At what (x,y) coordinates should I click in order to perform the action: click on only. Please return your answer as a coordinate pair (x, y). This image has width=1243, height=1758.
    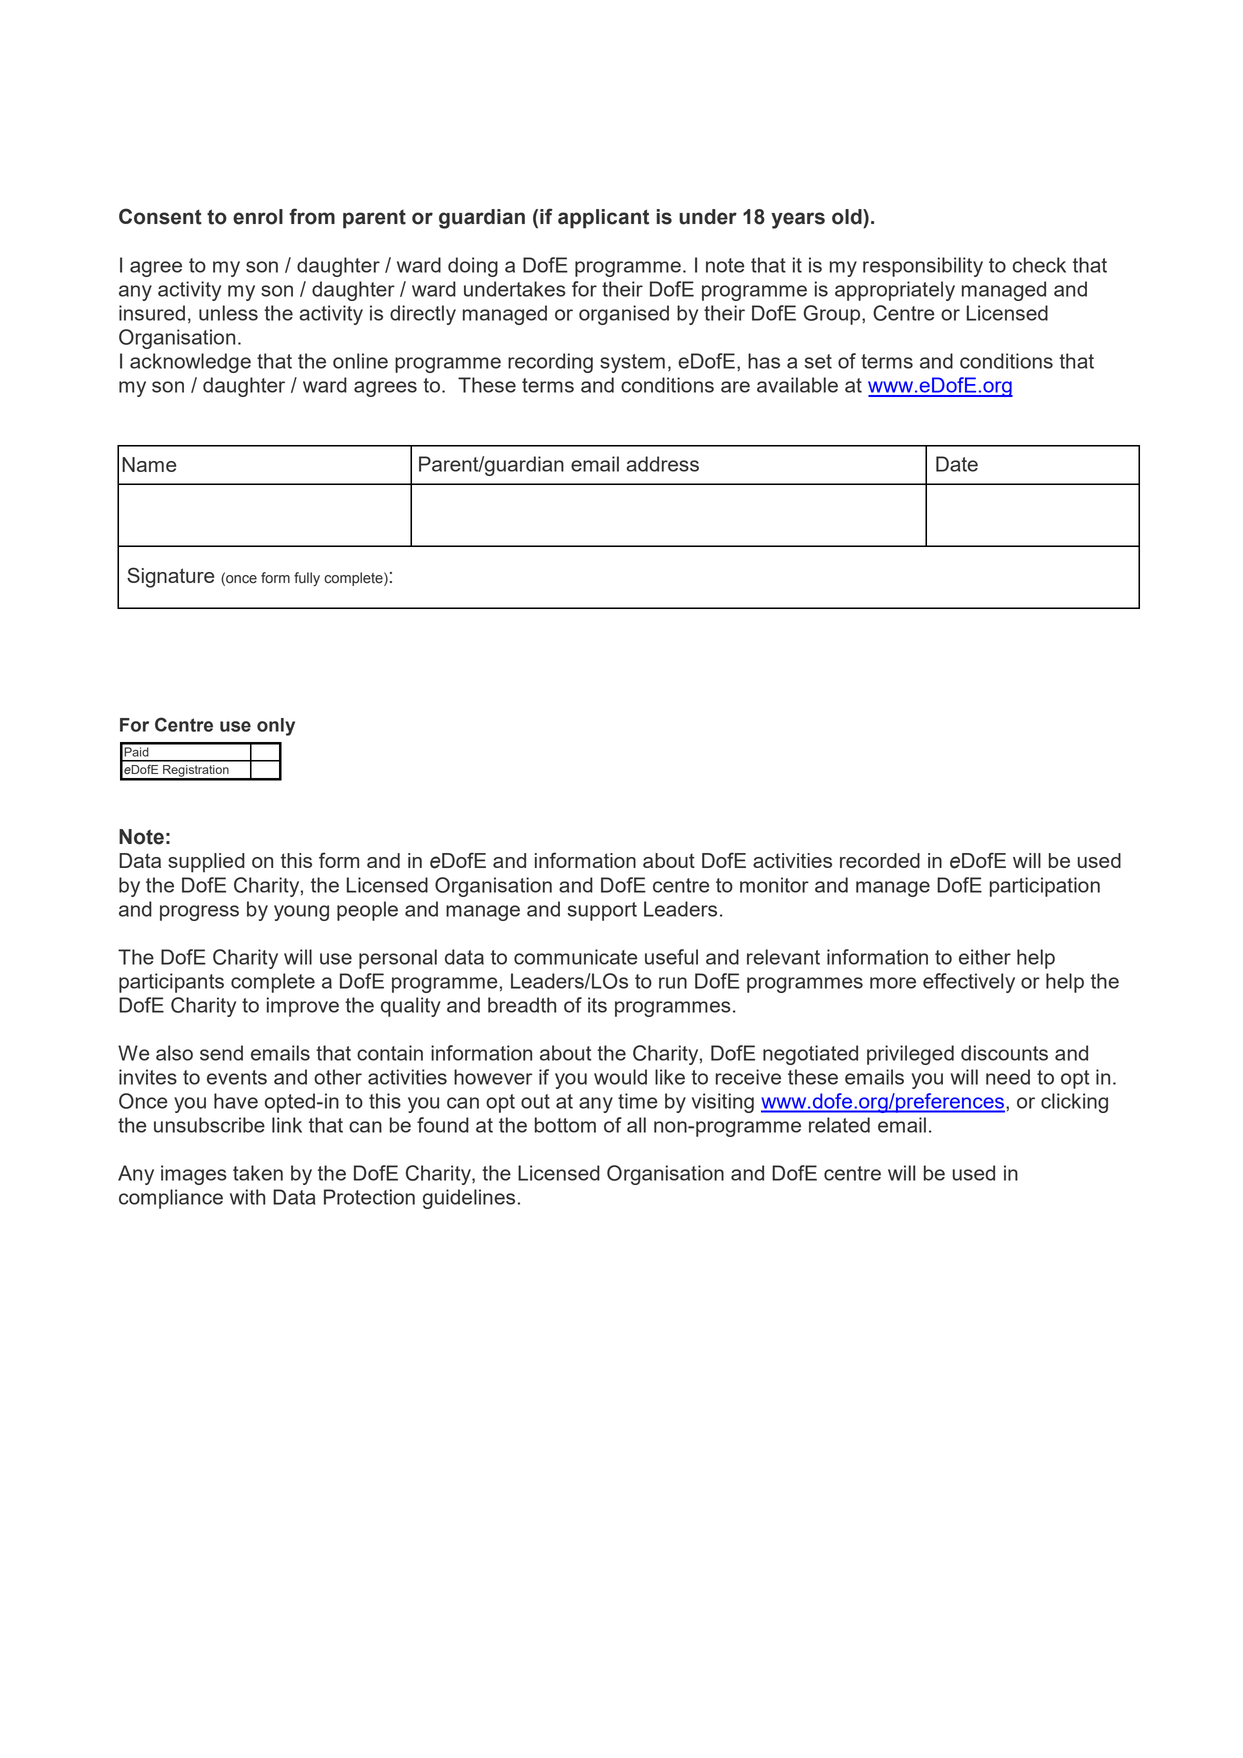
    Looking at the image, I should click on (276, 727).
